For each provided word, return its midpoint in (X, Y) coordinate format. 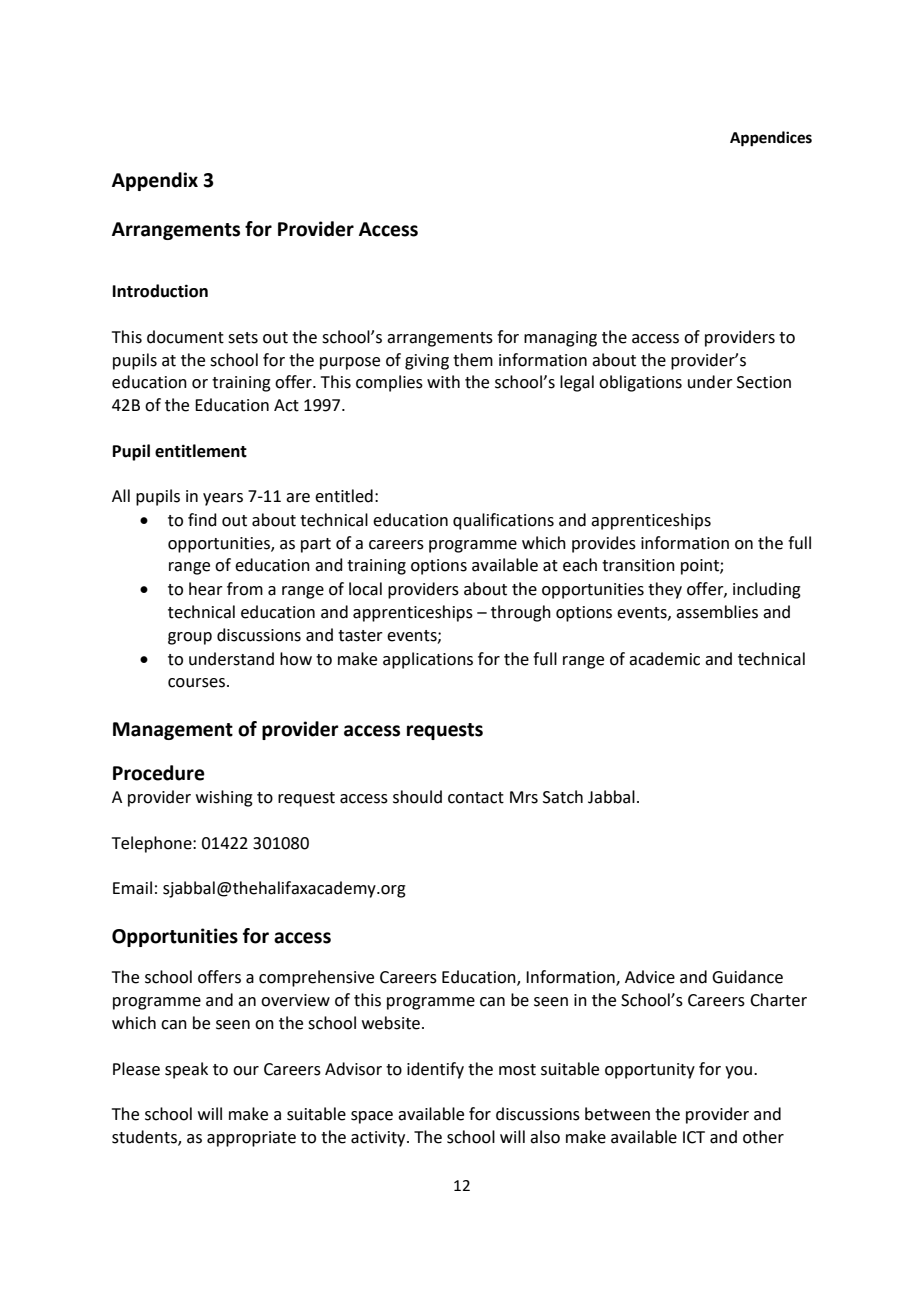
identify (435, 1070)
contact (476, 798)
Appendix (155, 181)
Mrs (524, 797)
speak (186, 1070)
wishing (224, 798)
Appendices (771, 139)
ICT (694, 1137)
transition (638, 565)
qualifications (503, 521)
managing (560, 339)
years (223, 499)
